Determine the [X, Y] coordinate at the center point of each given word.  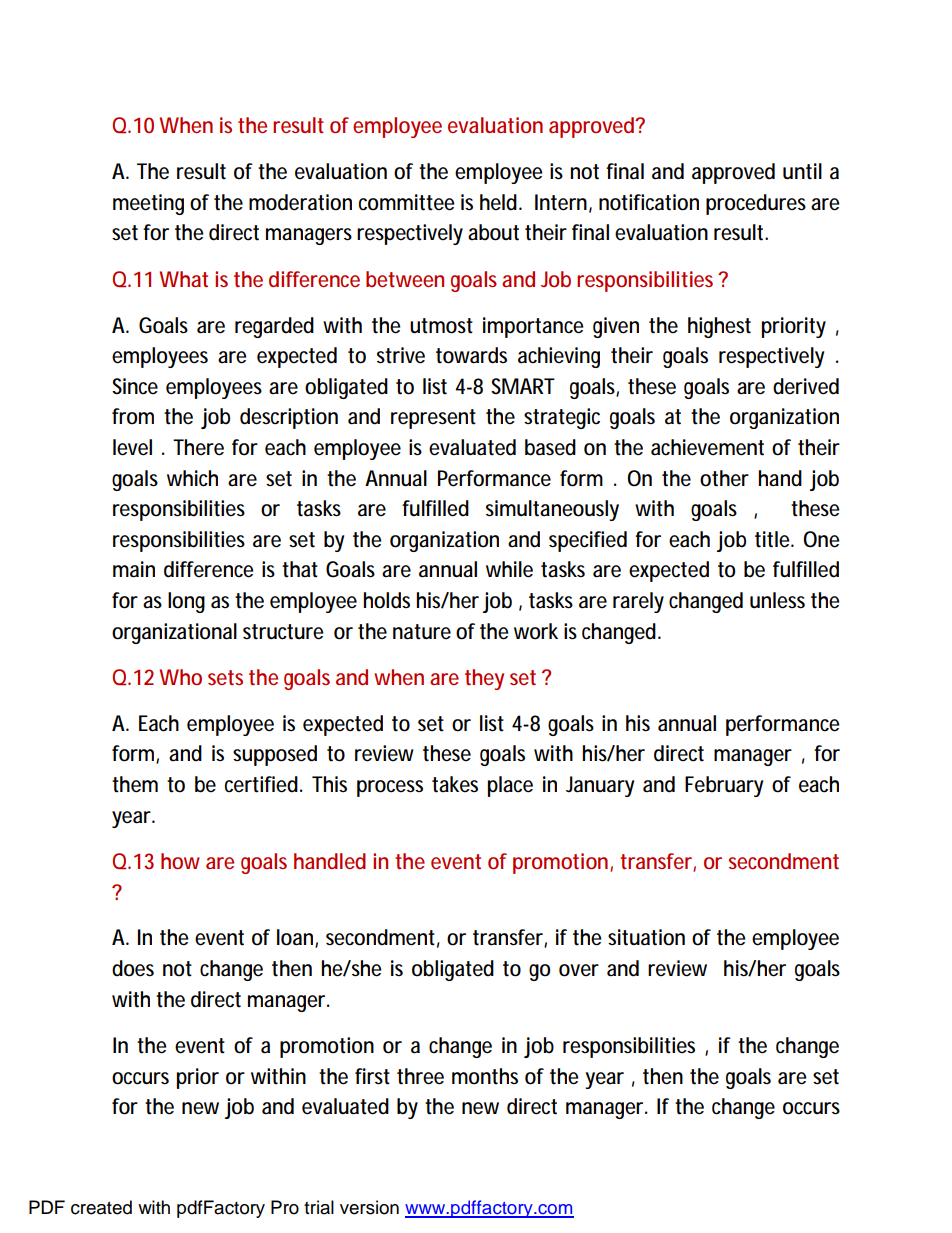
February [724, 786]
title [774, 539]
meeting [148, 204]
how [180, 861]
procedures [756, 204]
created [101, 1207]
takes [455, 784]
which [192, 478]
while [509, 569]
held [500, 202]
